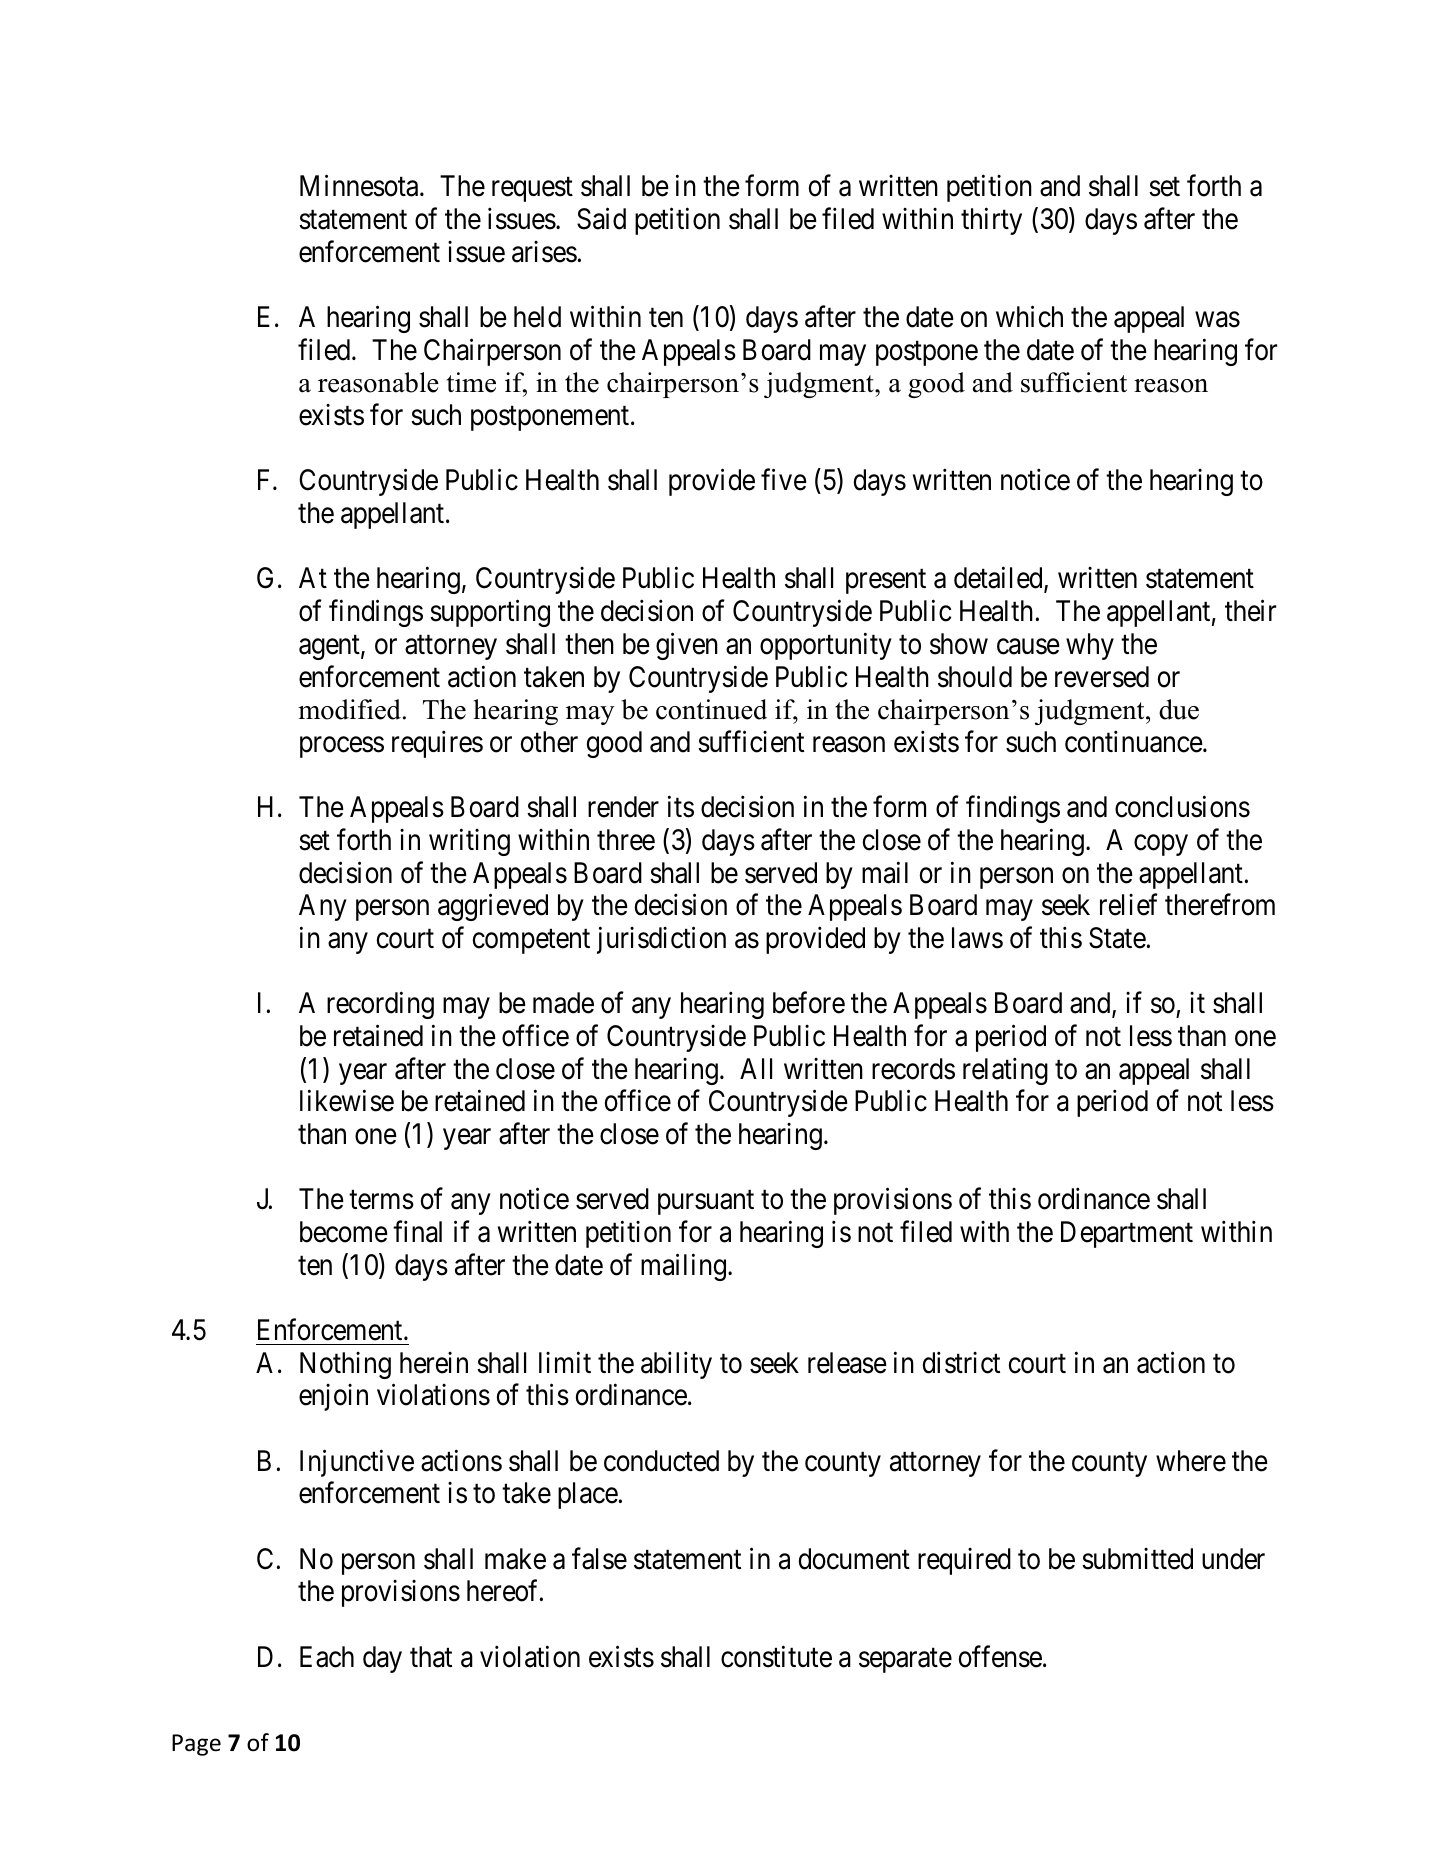  What do you see at coordinates (1000, 1656) in the document?
I see `offense` at bounding box center [1000, 1656].
